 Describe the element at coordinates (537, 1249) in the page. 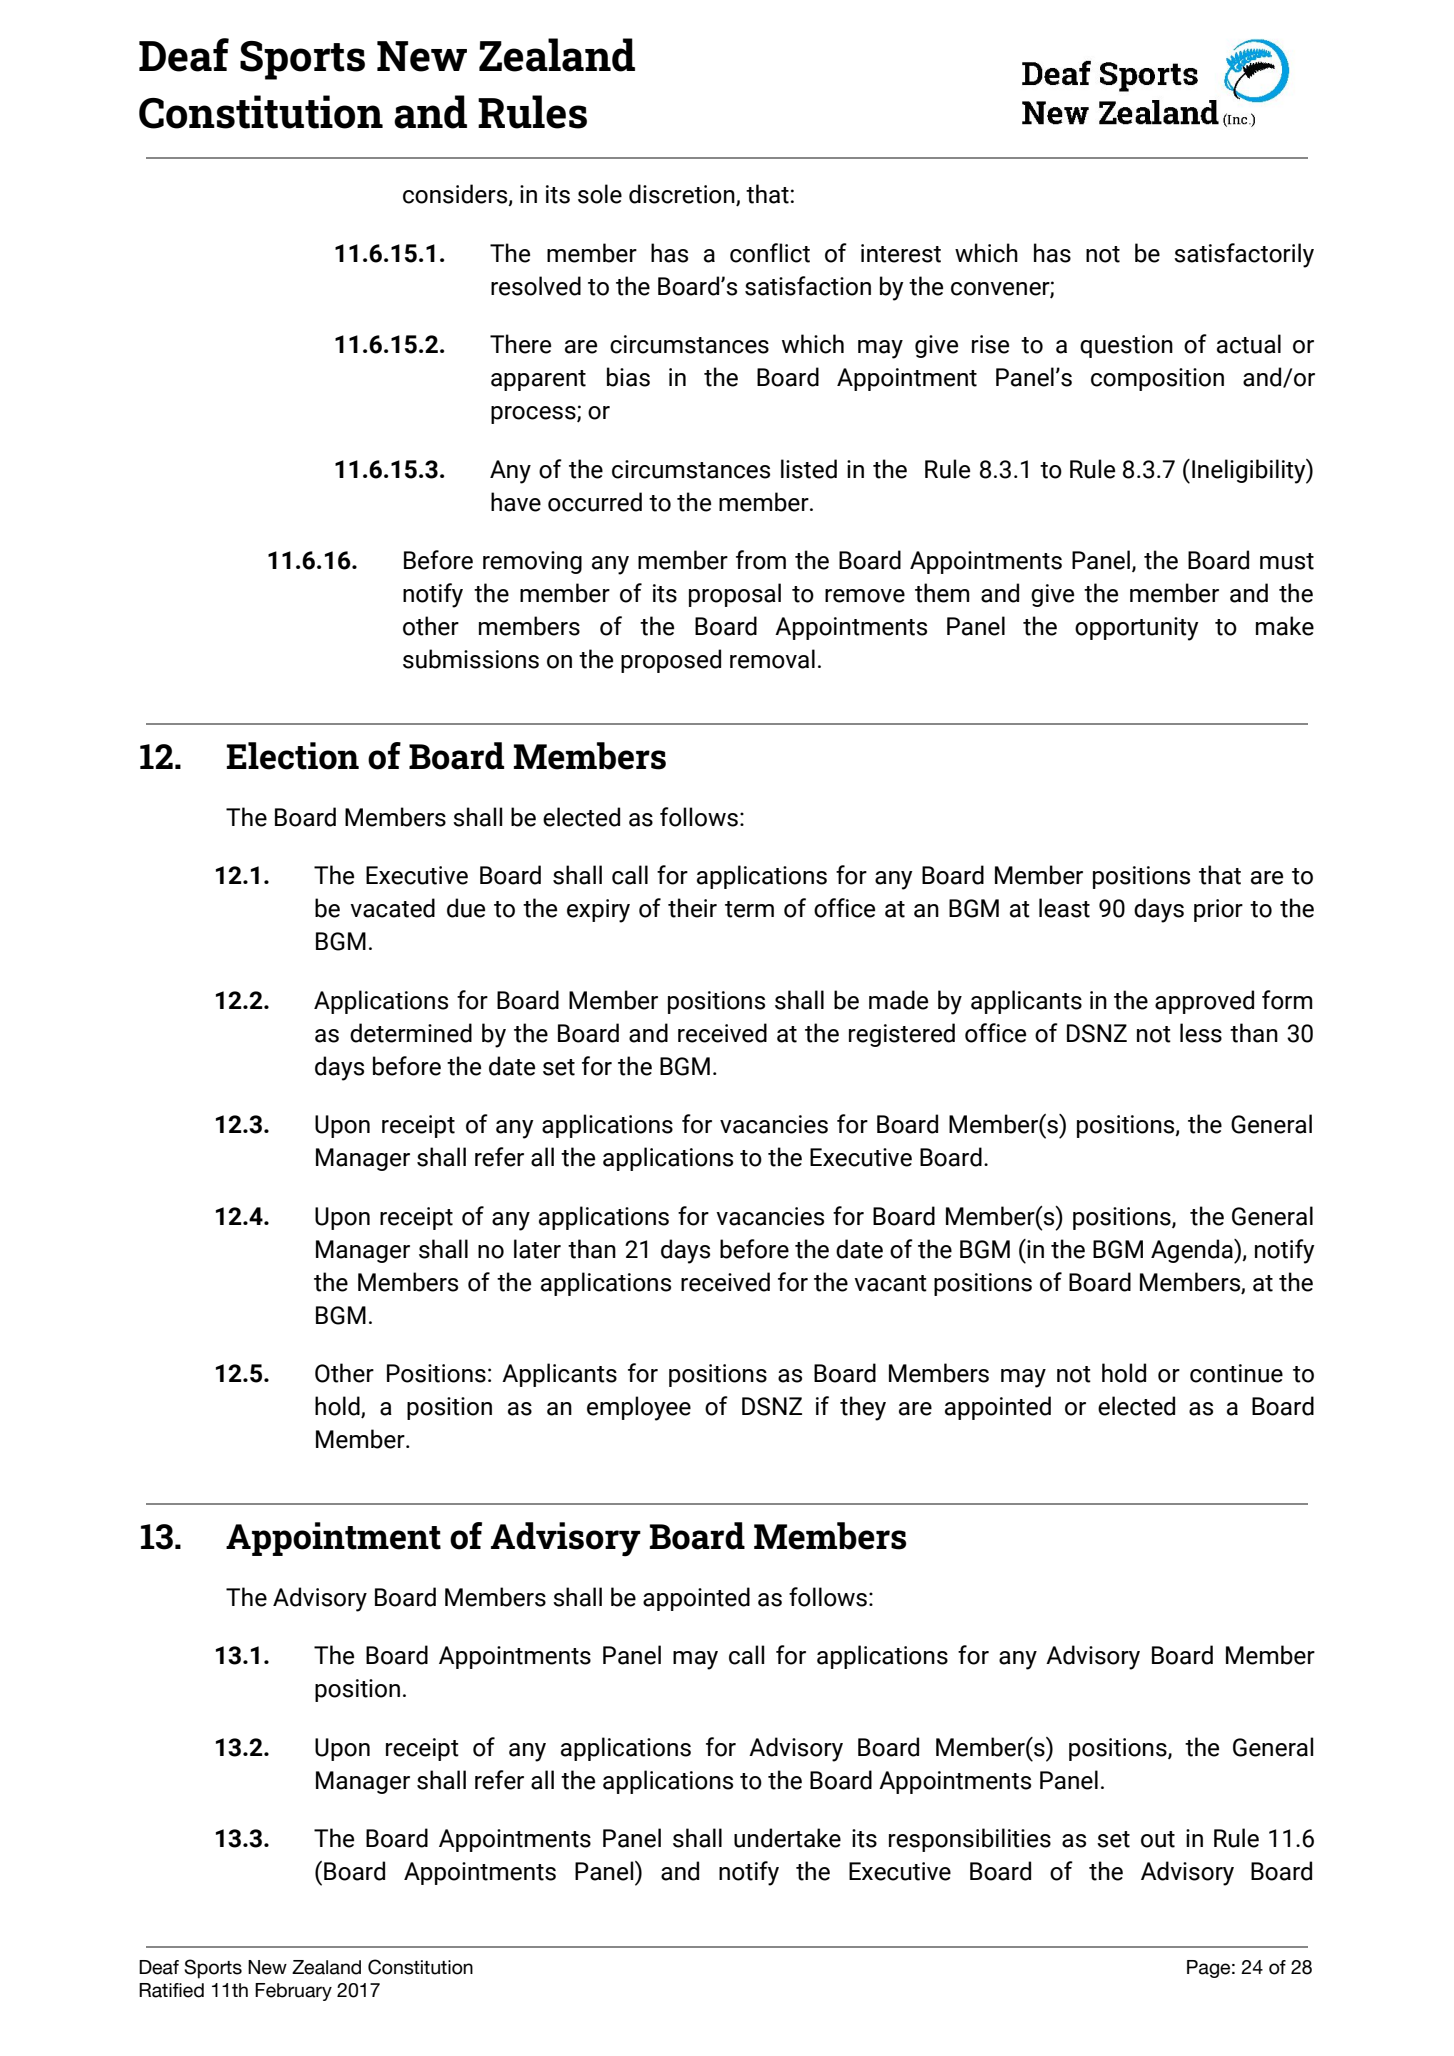

I see `later` at that location.
